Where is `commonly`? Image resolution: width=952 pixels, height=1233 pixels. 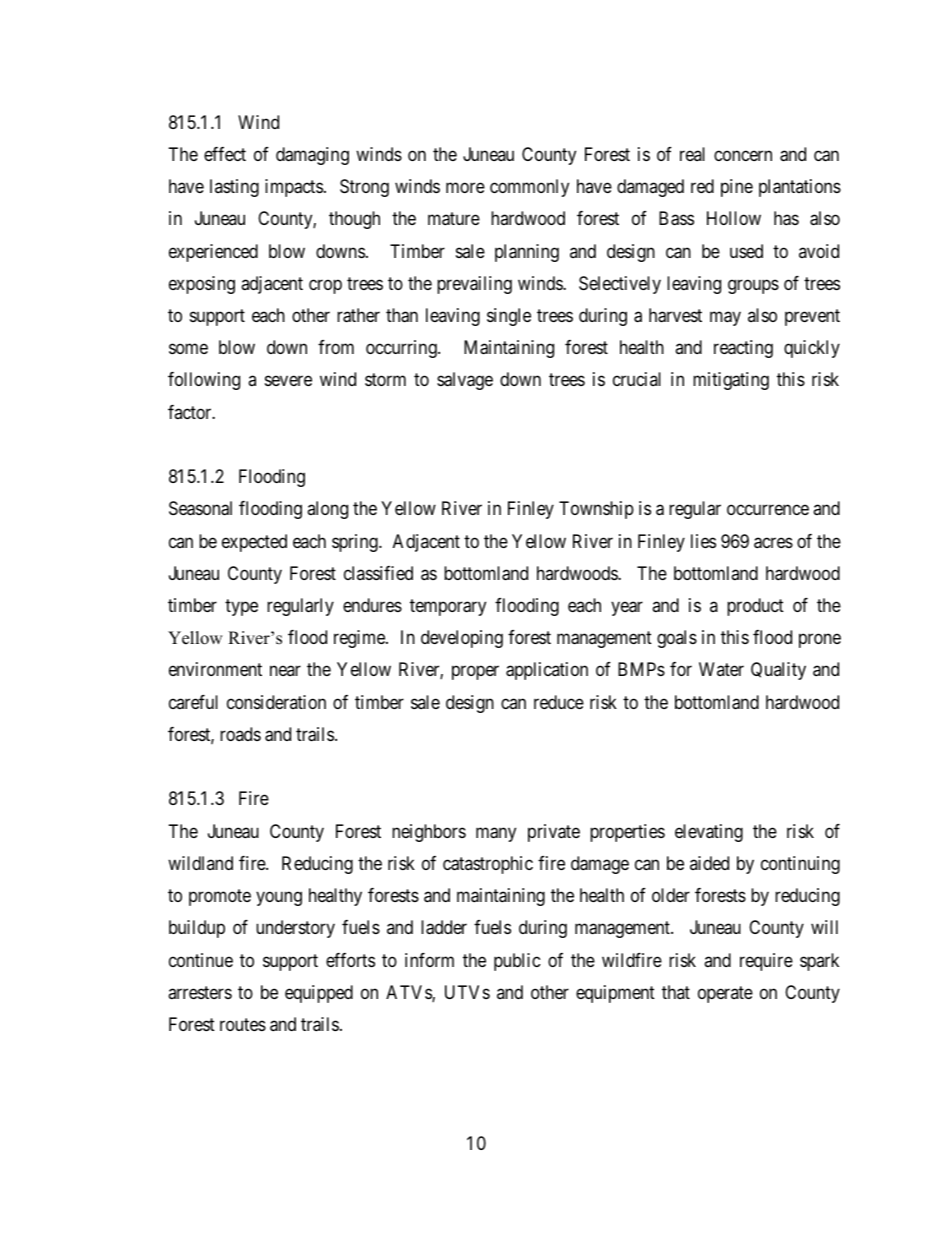 commonly is located at coordinates (529, 188).
